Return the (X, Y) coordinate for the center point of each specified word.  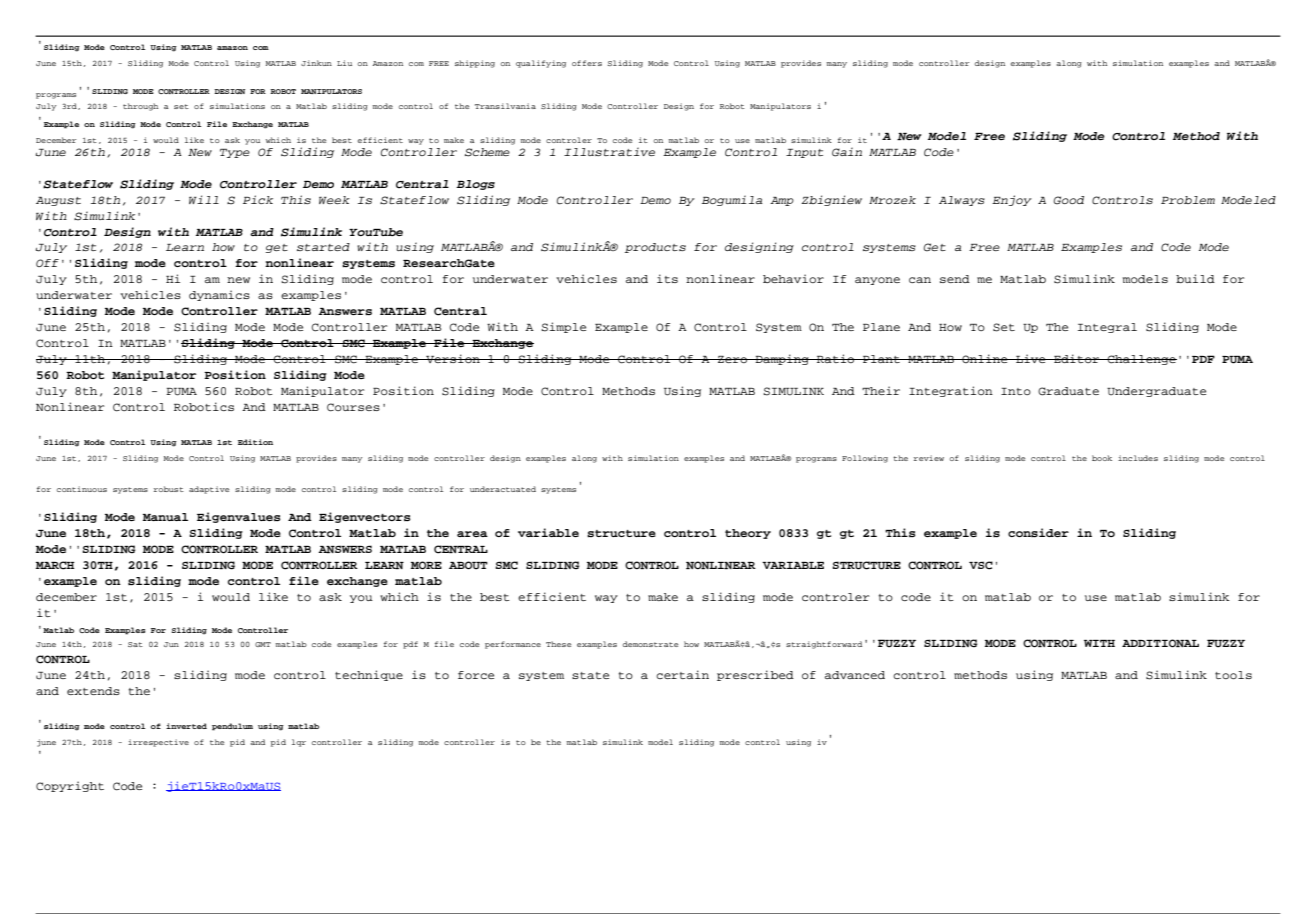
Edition (255, 442)
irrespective (158, 743)
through (140, 107)
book (1102, 458)
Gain (847, 152)
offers (587, 63)
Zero (733, 359)
